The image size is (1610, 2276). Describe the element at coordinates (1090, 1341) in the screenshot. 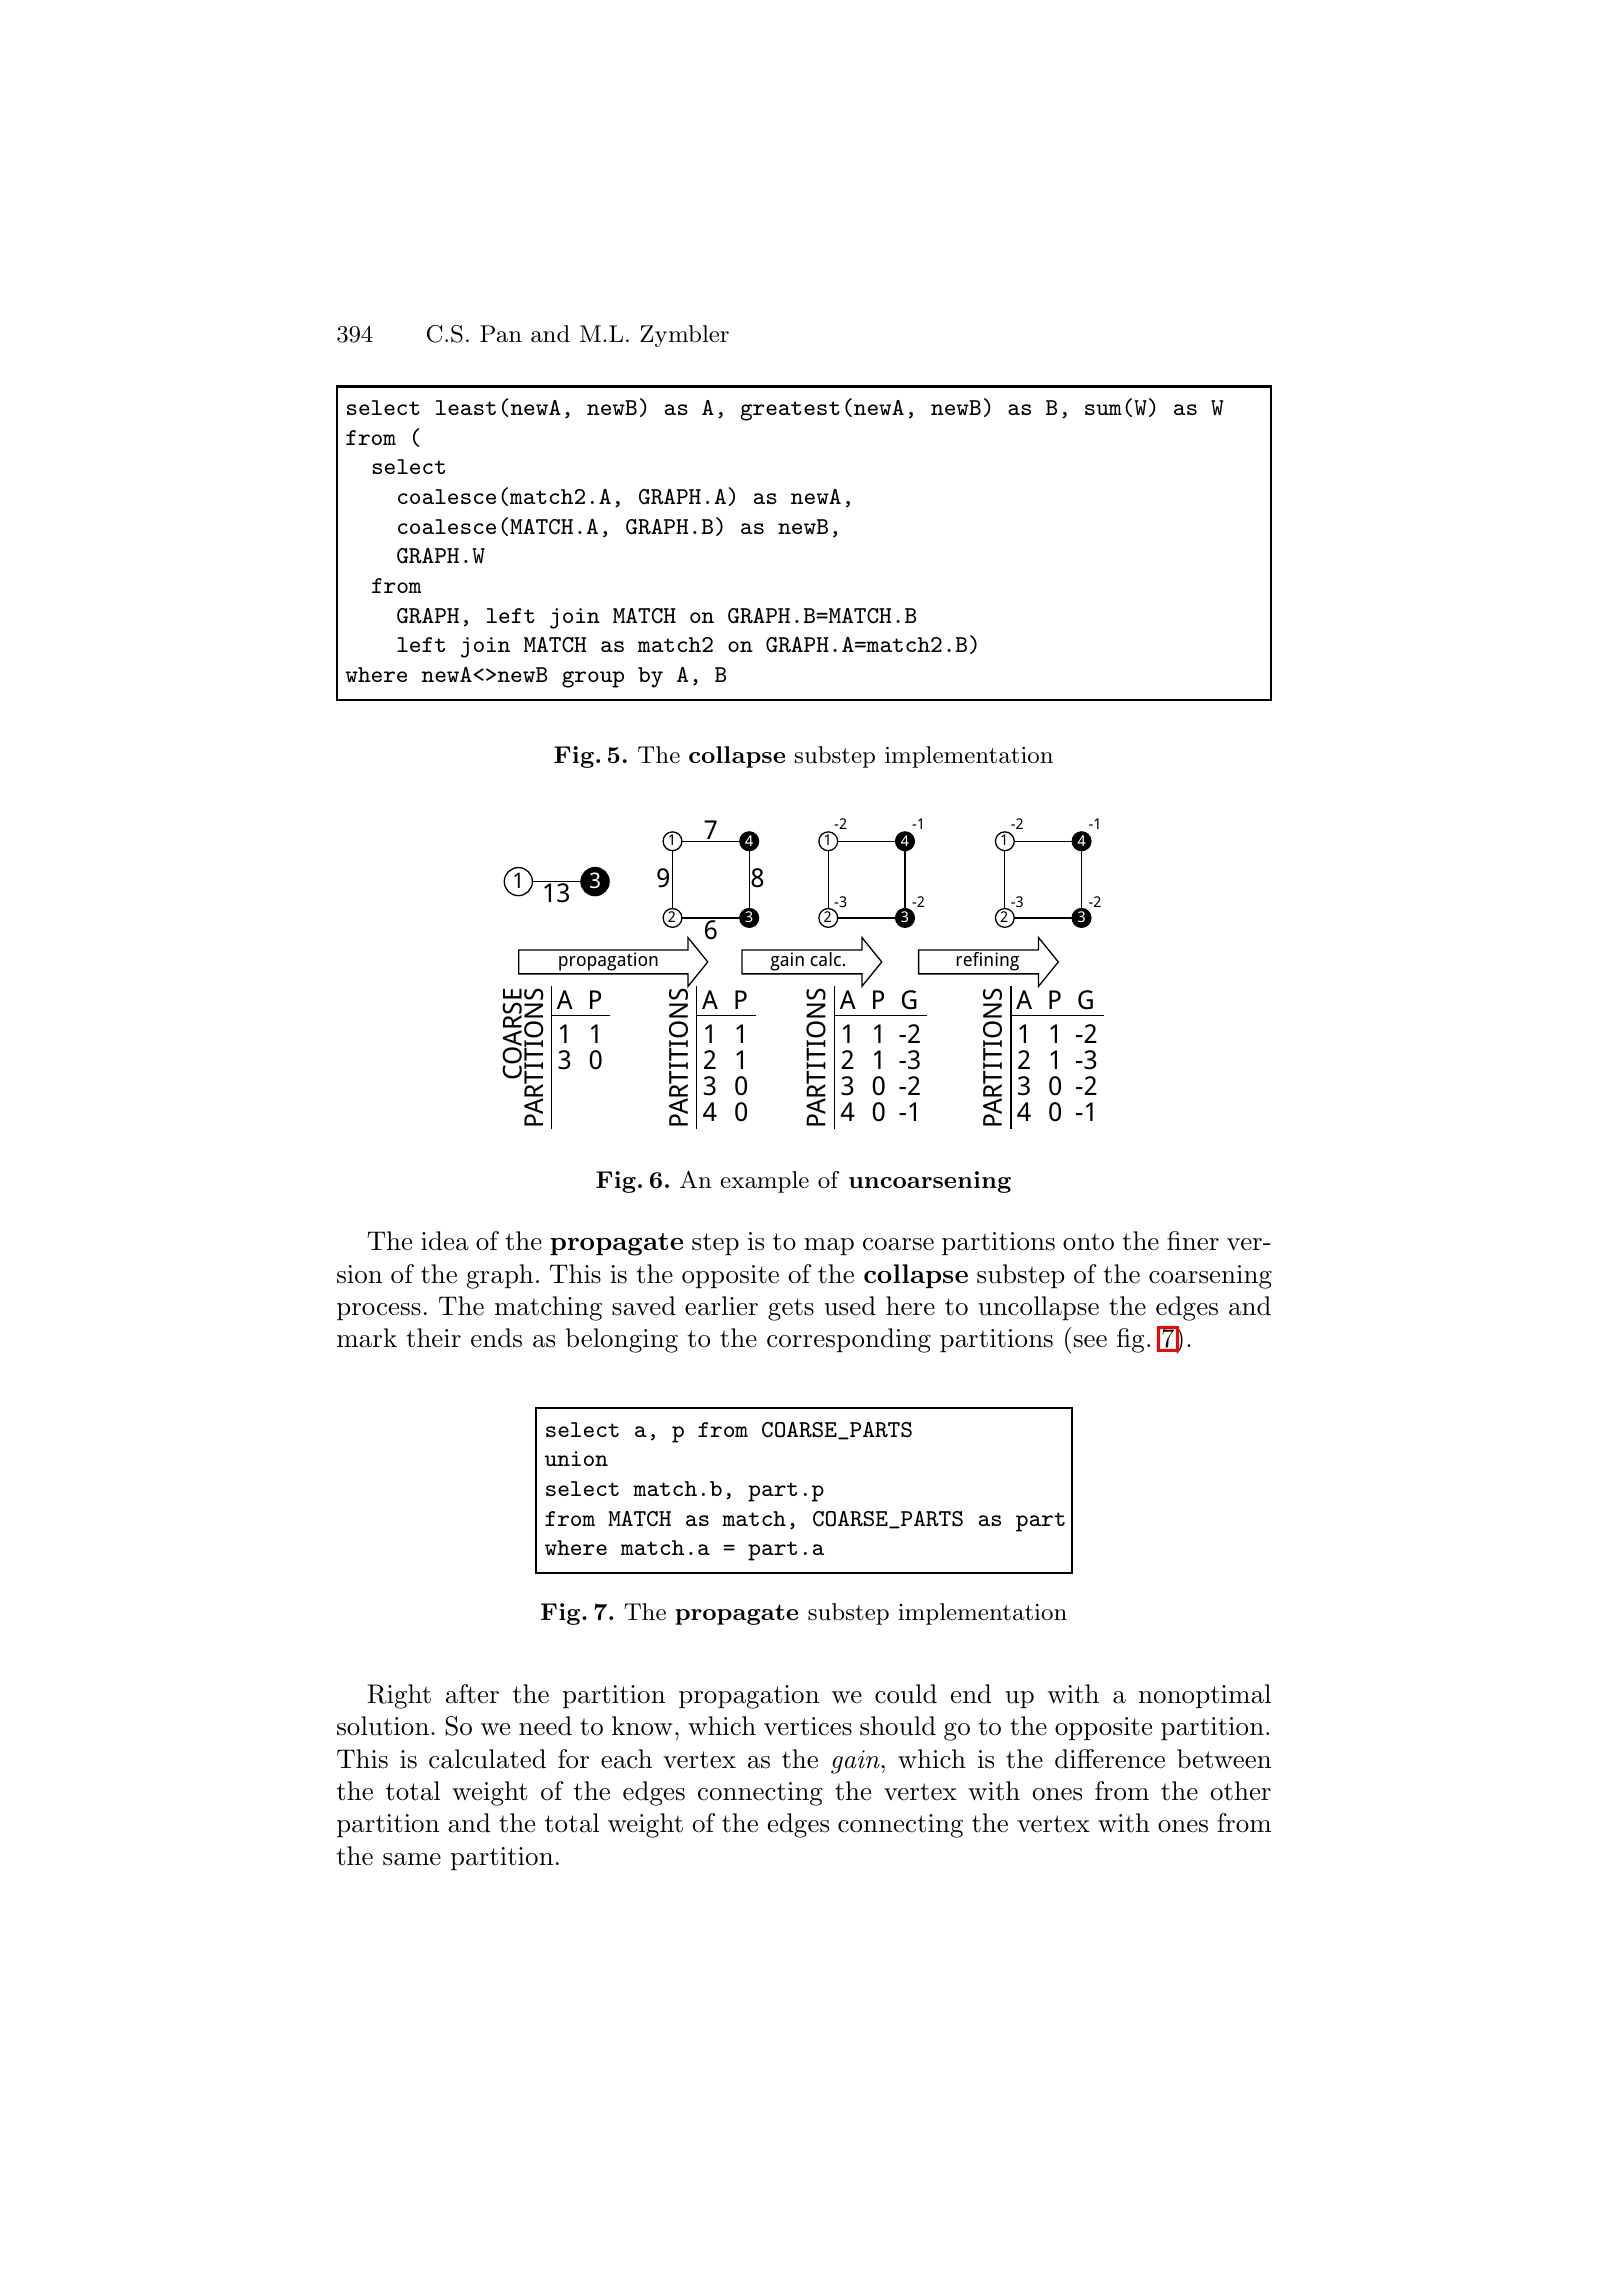

I see `see` at that location.
